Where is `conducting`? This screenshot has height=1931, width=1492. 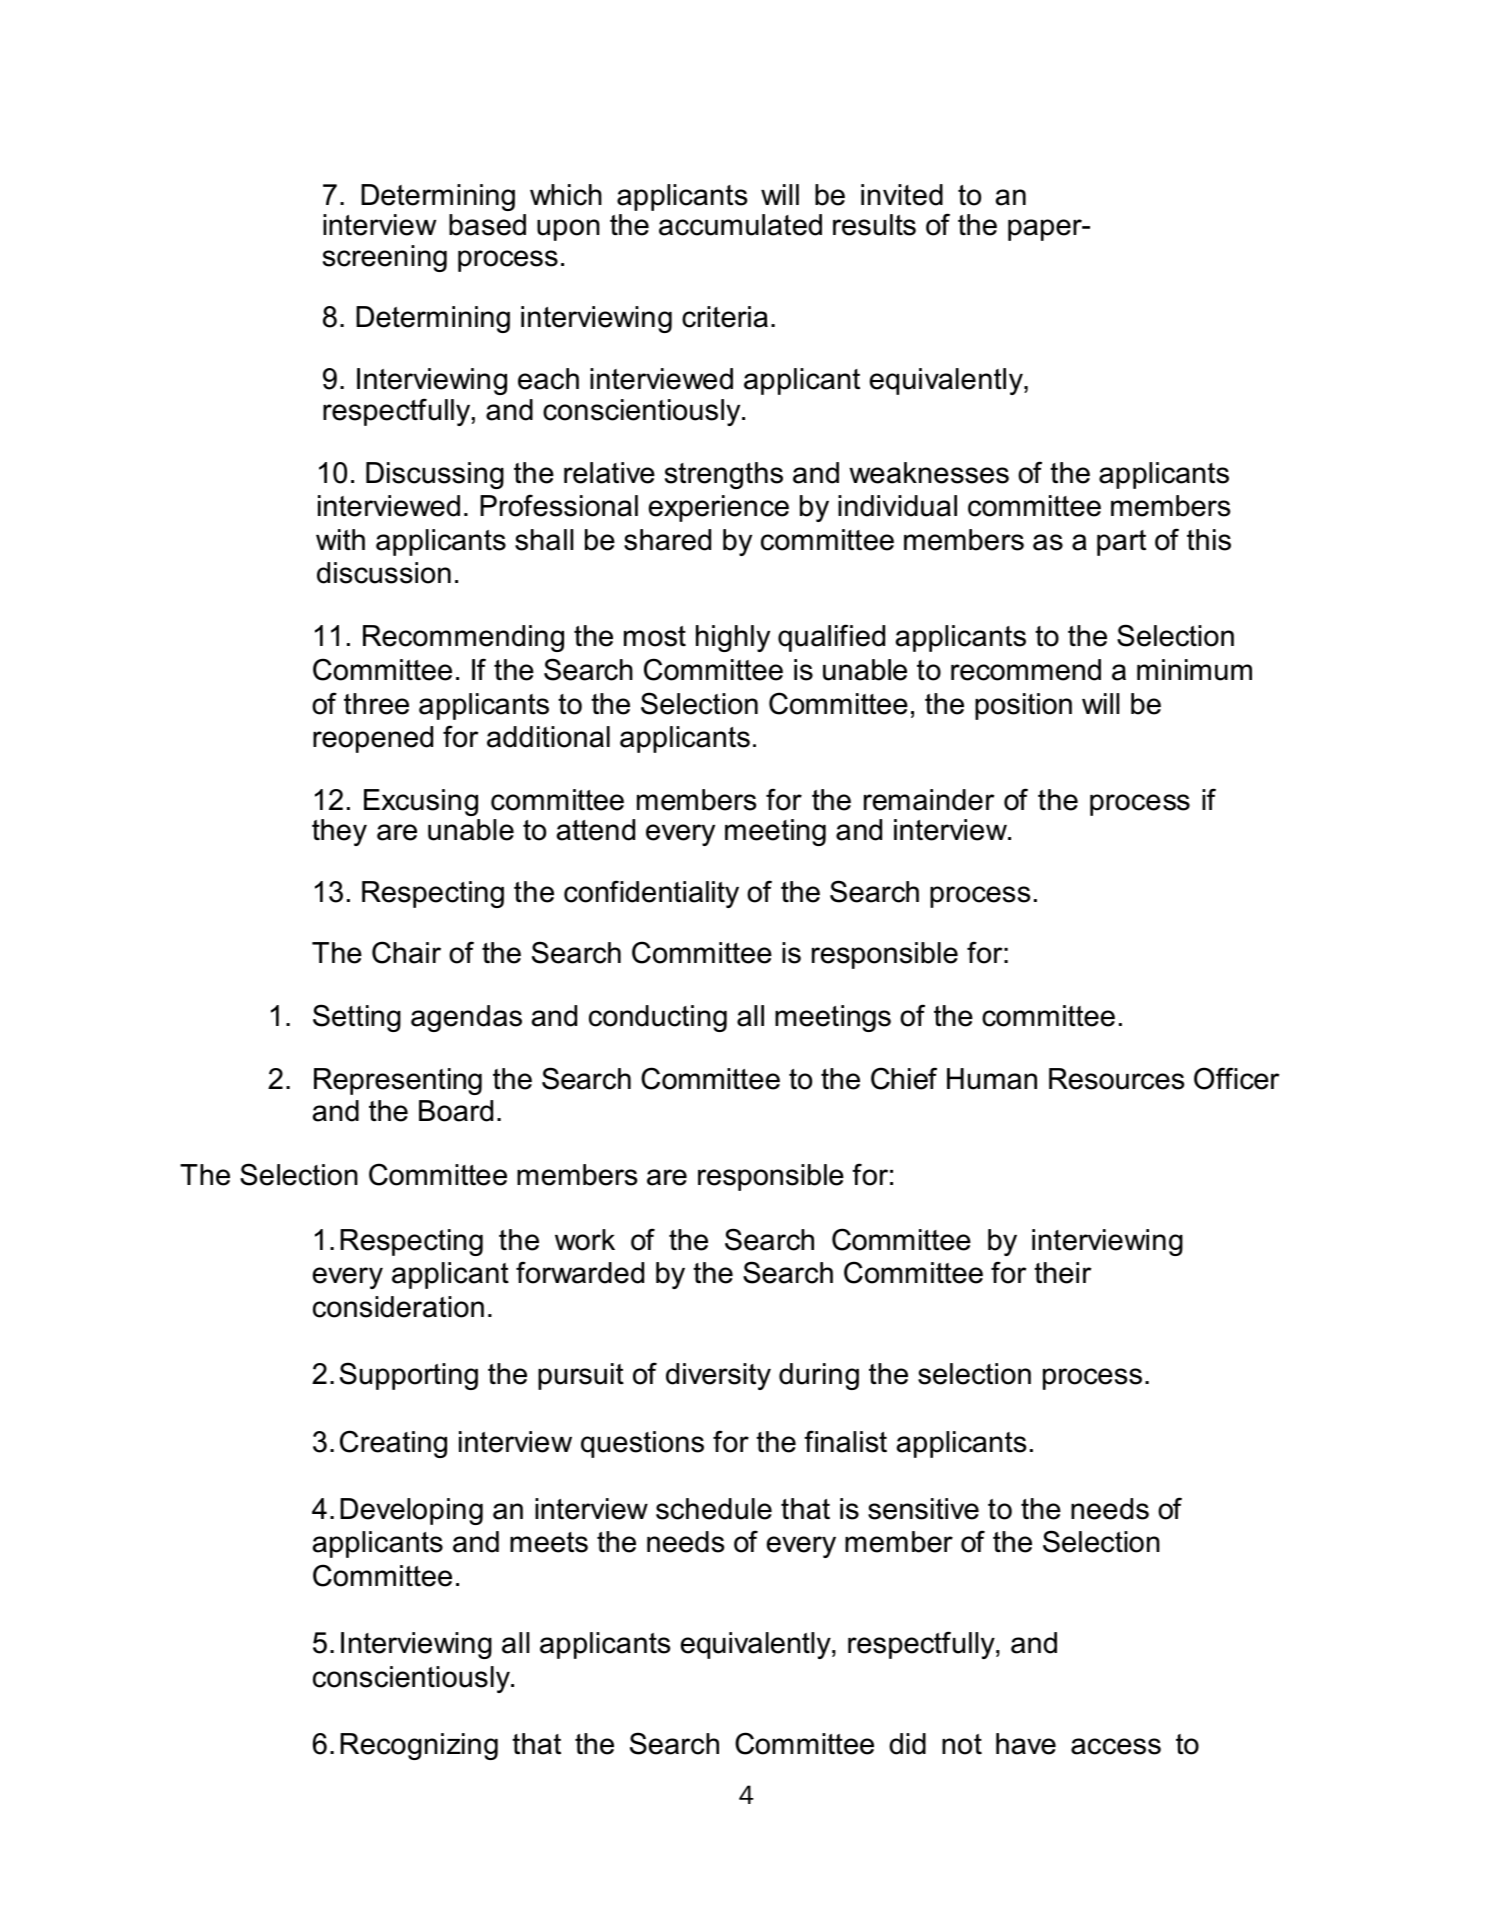
conducting is located at coordinates (658, 1018).
